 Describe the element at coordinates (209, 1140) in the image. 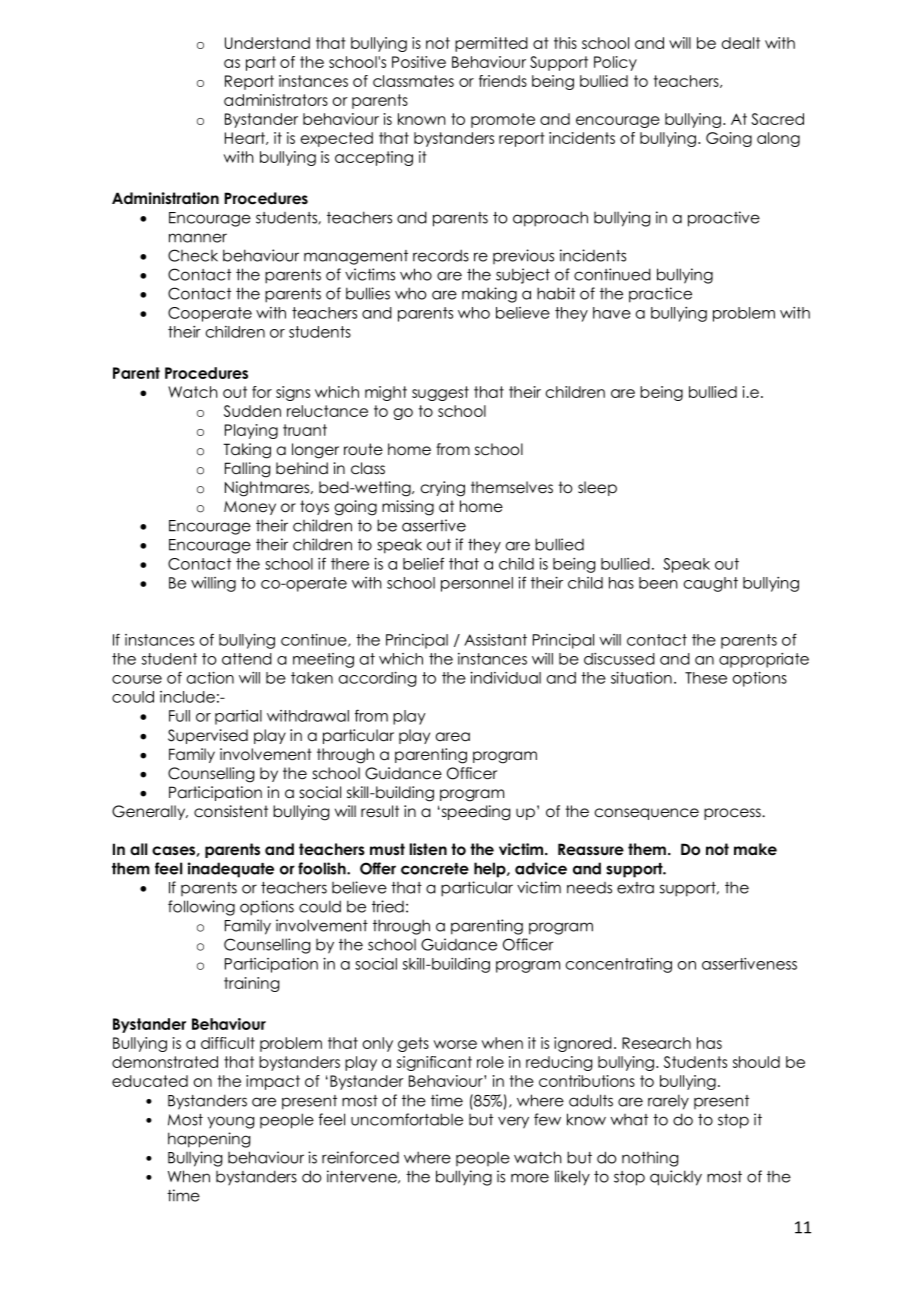

I see `happening` at that location.
